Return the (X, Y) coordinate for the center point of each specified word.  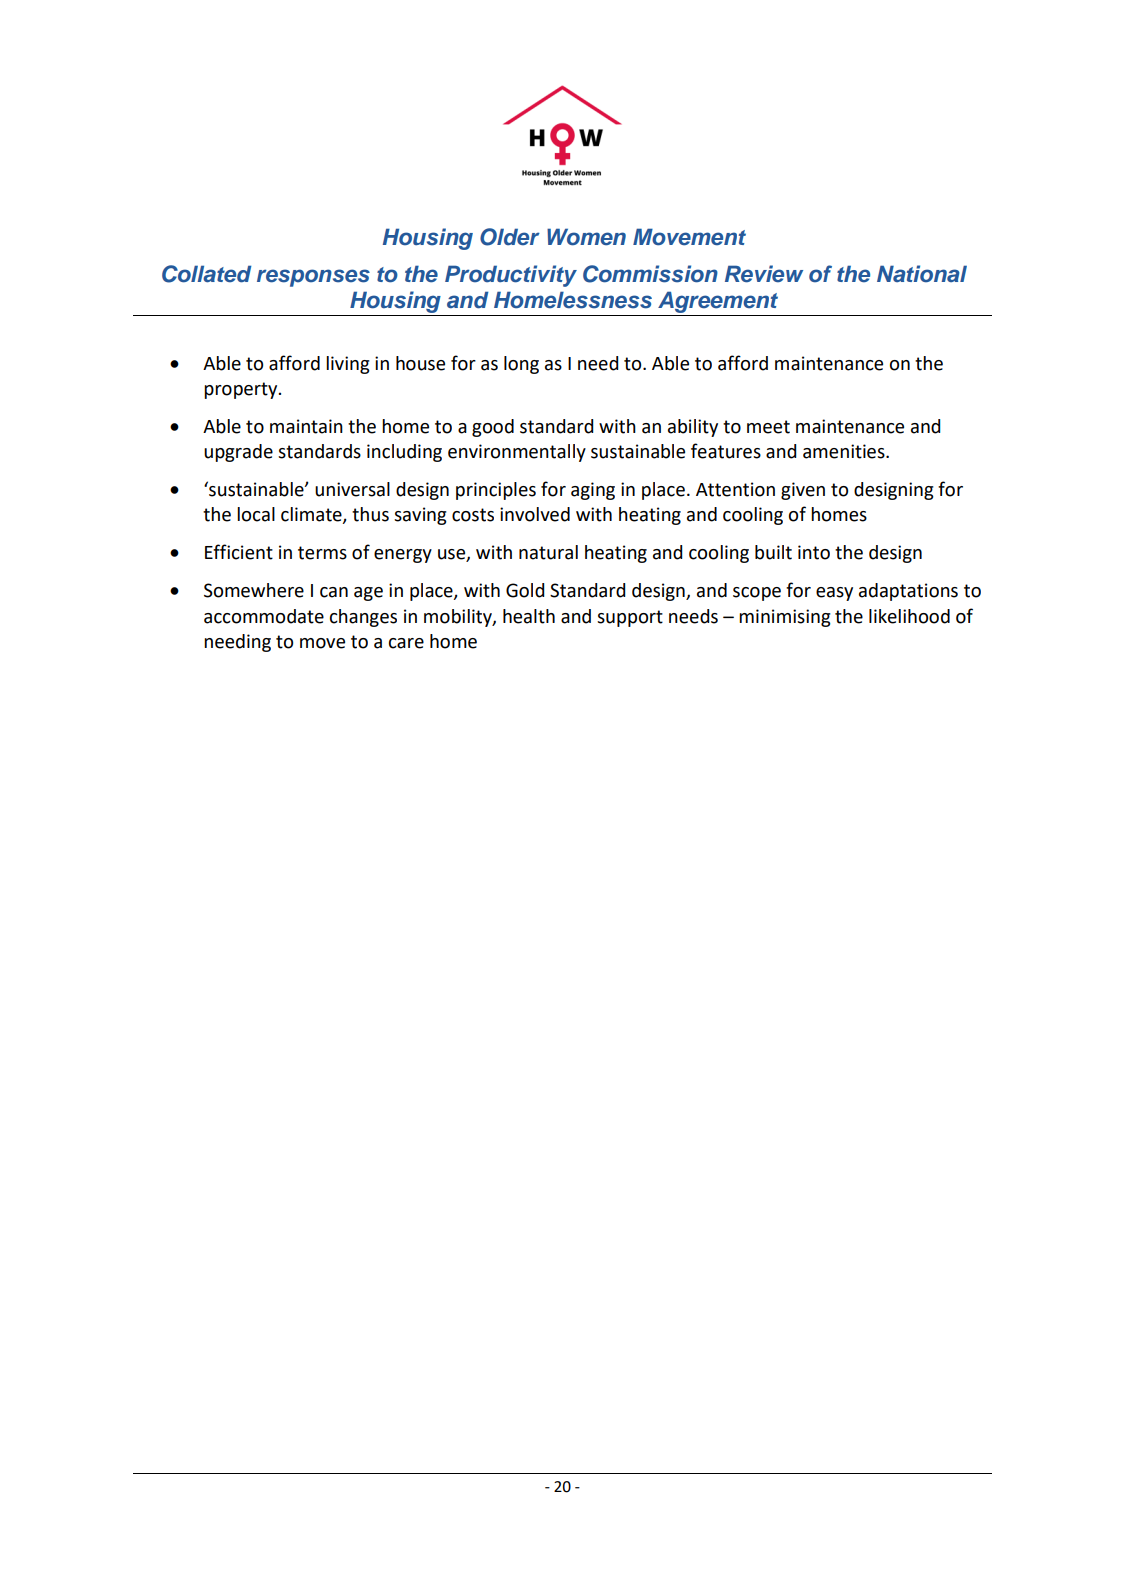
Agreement (718, 303)
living (348, 365)
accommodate (264, 616)
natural (548, 552)
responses (313, 278)
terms (322, 553)
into (814, 552)
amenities (845, 451)
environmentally (517, 453)
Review (764, 274)
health (529, 616)
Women (586, 237)
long (521, 365)
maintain (306, 426)
